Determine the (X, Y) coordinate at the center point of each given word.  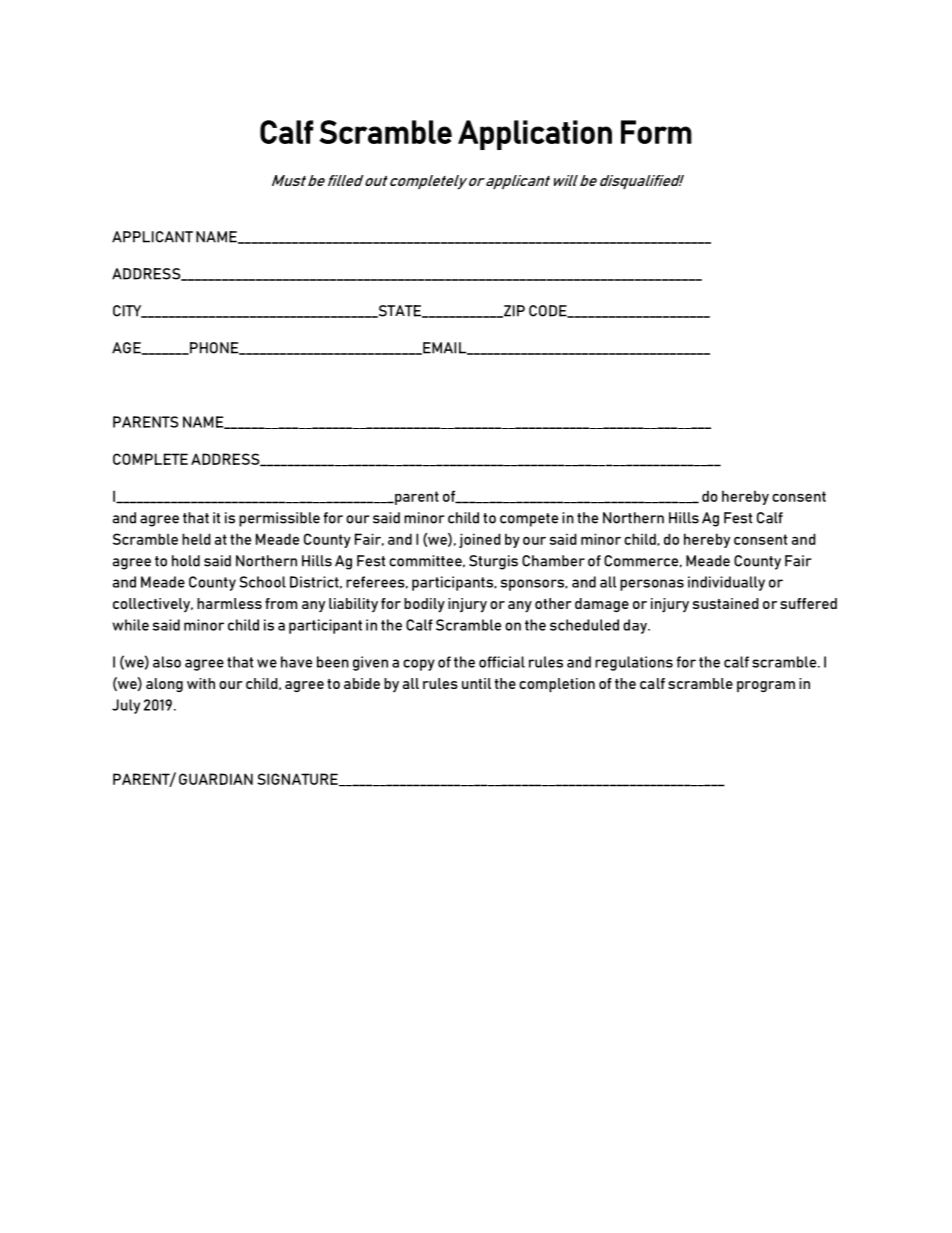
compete (529, 520)
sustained (726, 603)
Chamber (553, 561)
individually (726, 583)
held (196, 539)
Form (656, 132)
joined (480, 540)
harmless (229, 603)
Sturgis (493, 562)
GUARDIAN (216, 779)
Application (535, 135)
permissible (279, 519)
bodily (424, 605)
